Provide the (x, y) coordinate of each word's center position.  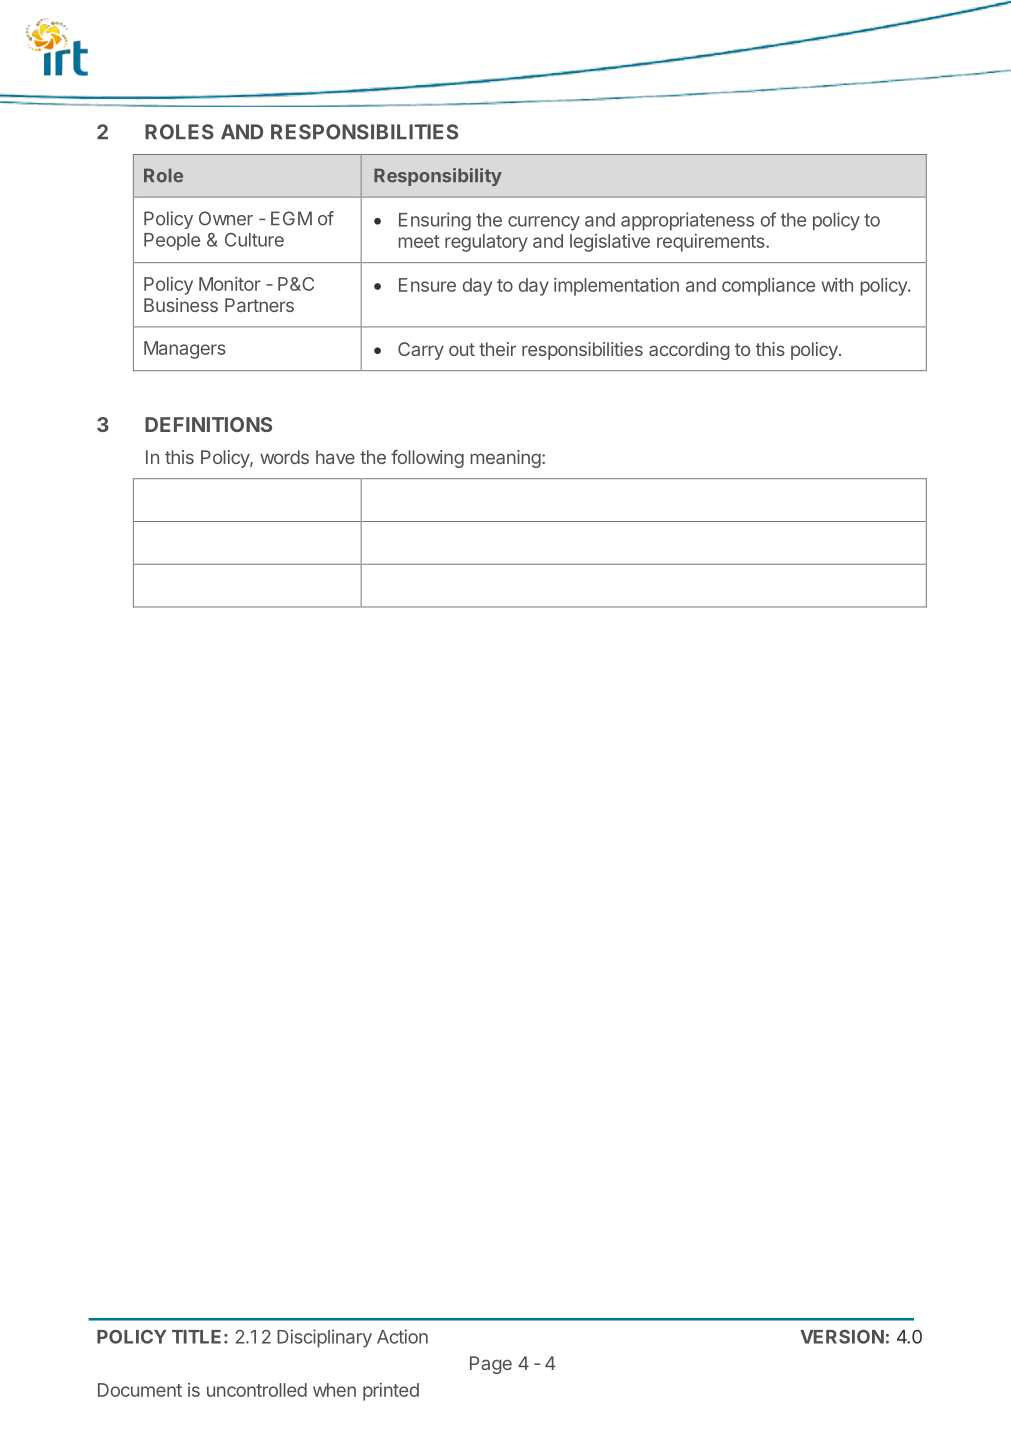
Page (491, 1365)
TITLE (196, 1337)
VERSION (842, 1336)
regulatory (486, 243)
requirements (712, 243)
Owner (226, 218)
